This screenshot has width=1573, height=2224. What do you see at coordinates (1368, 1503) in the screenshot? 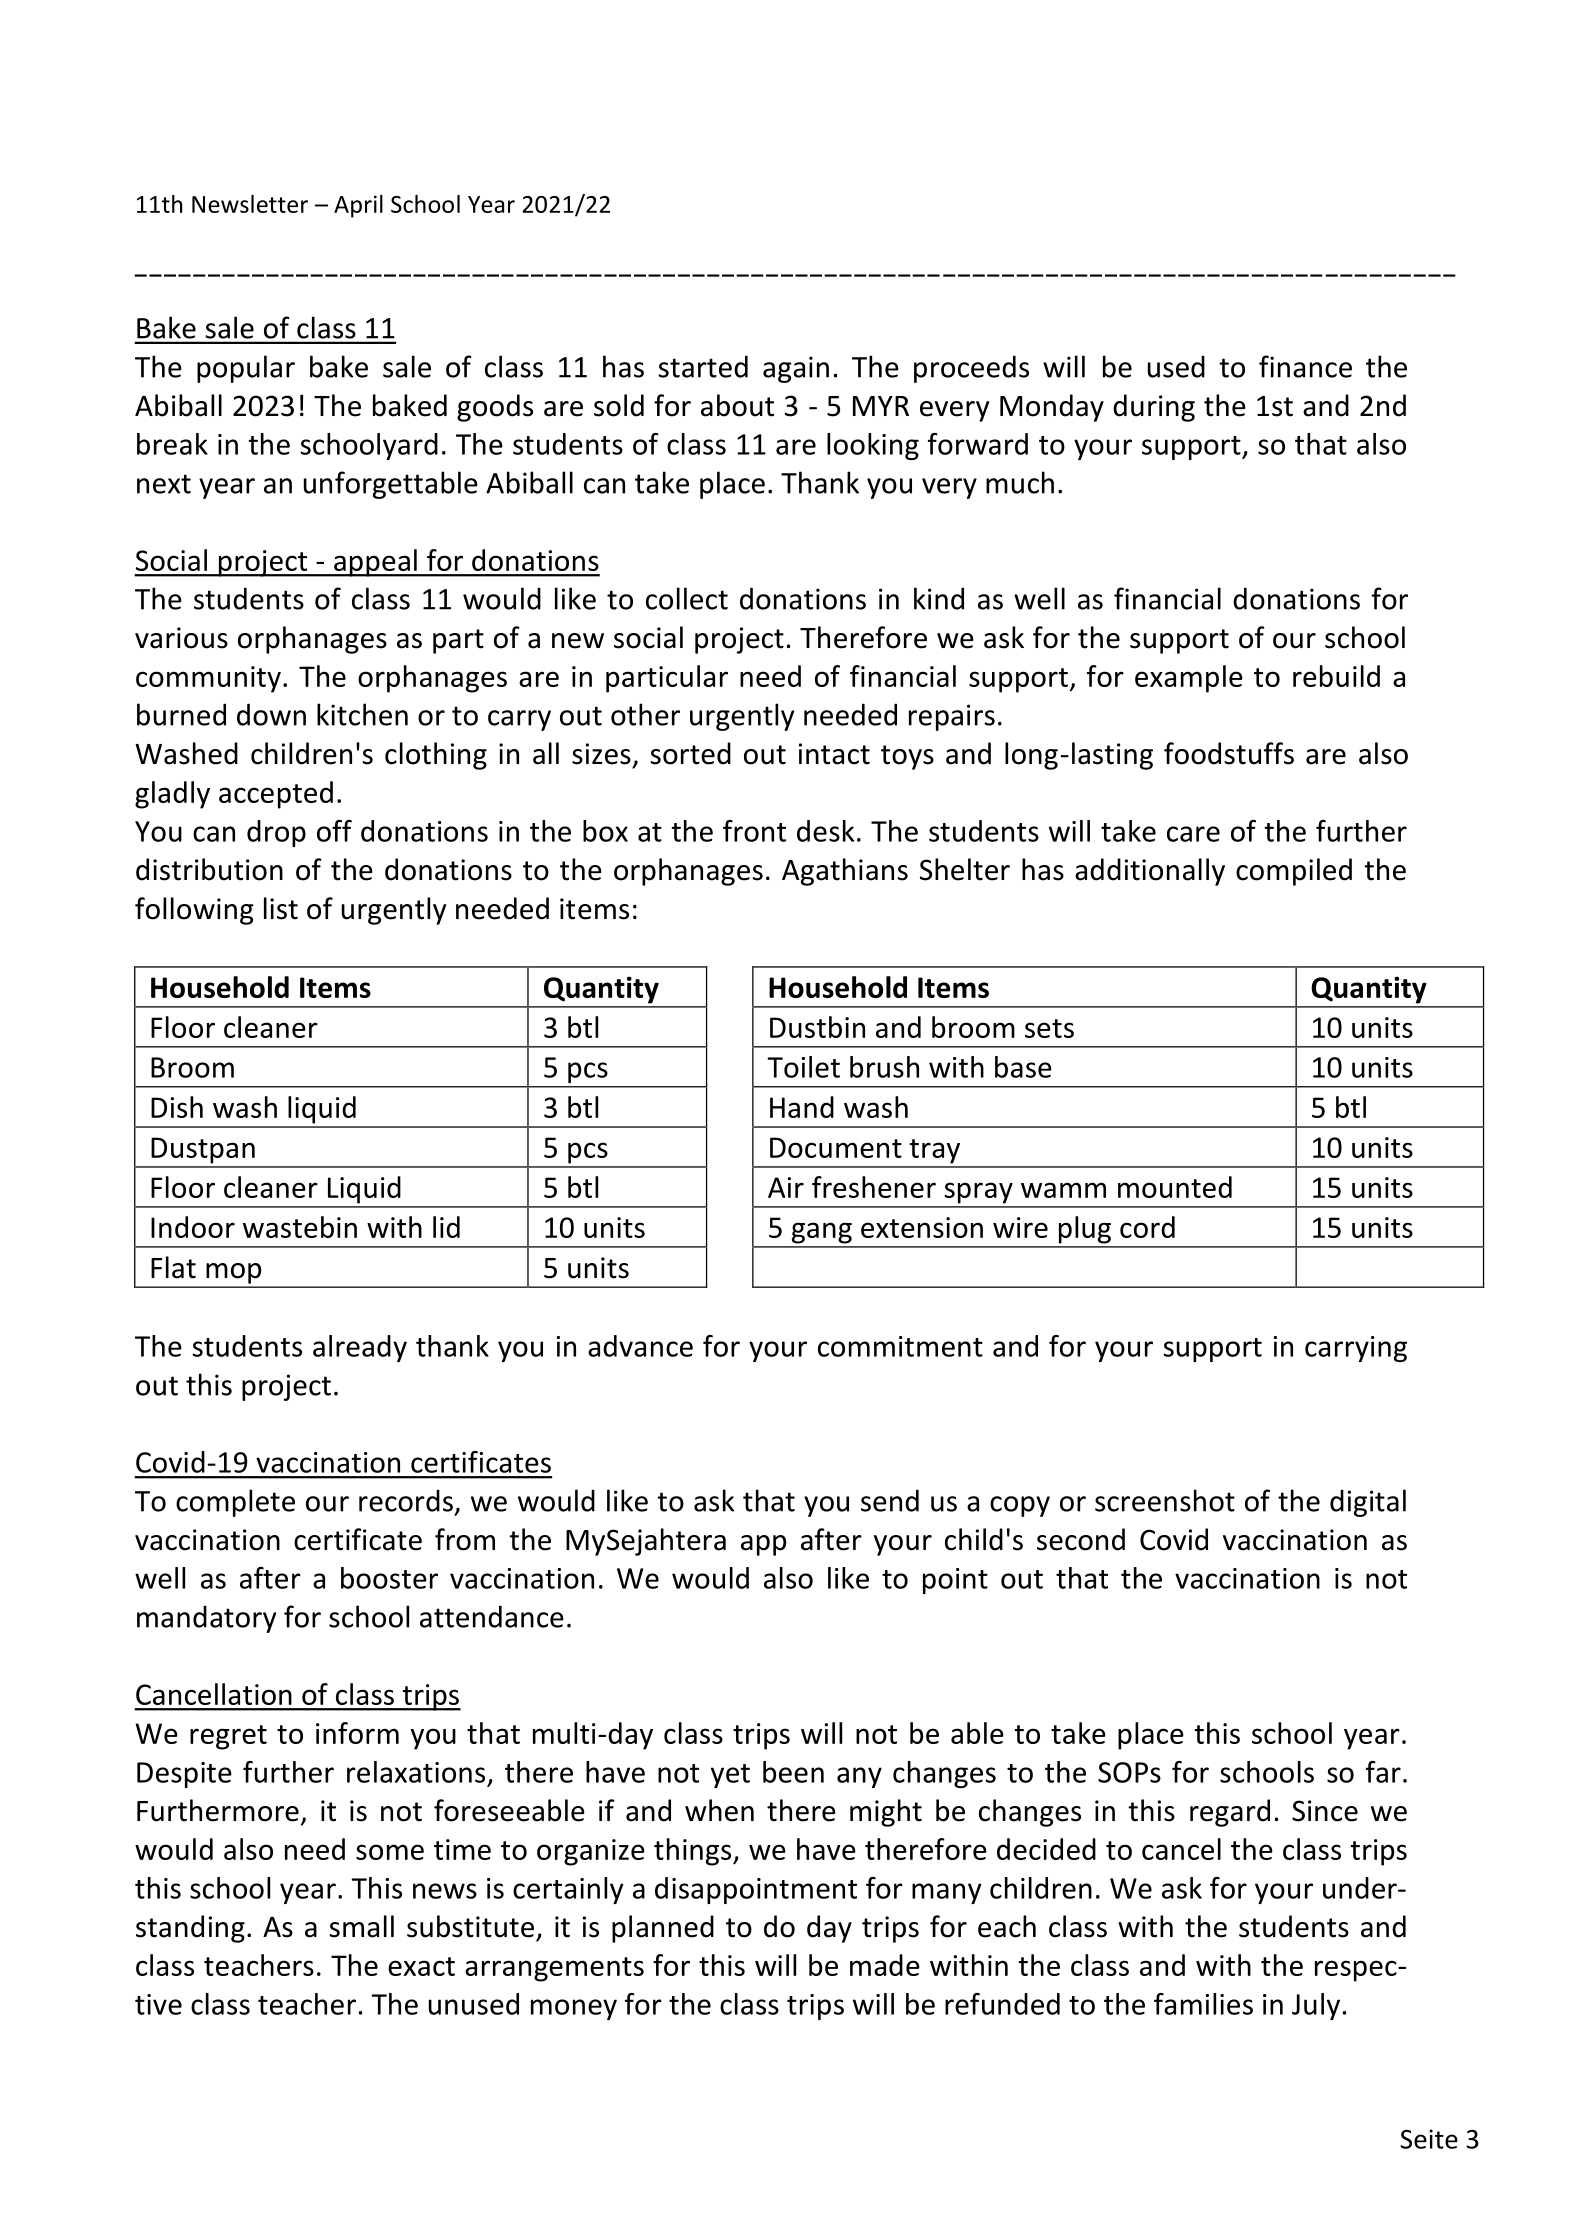
I see `digital` at bounding box center [1368, 1503].
